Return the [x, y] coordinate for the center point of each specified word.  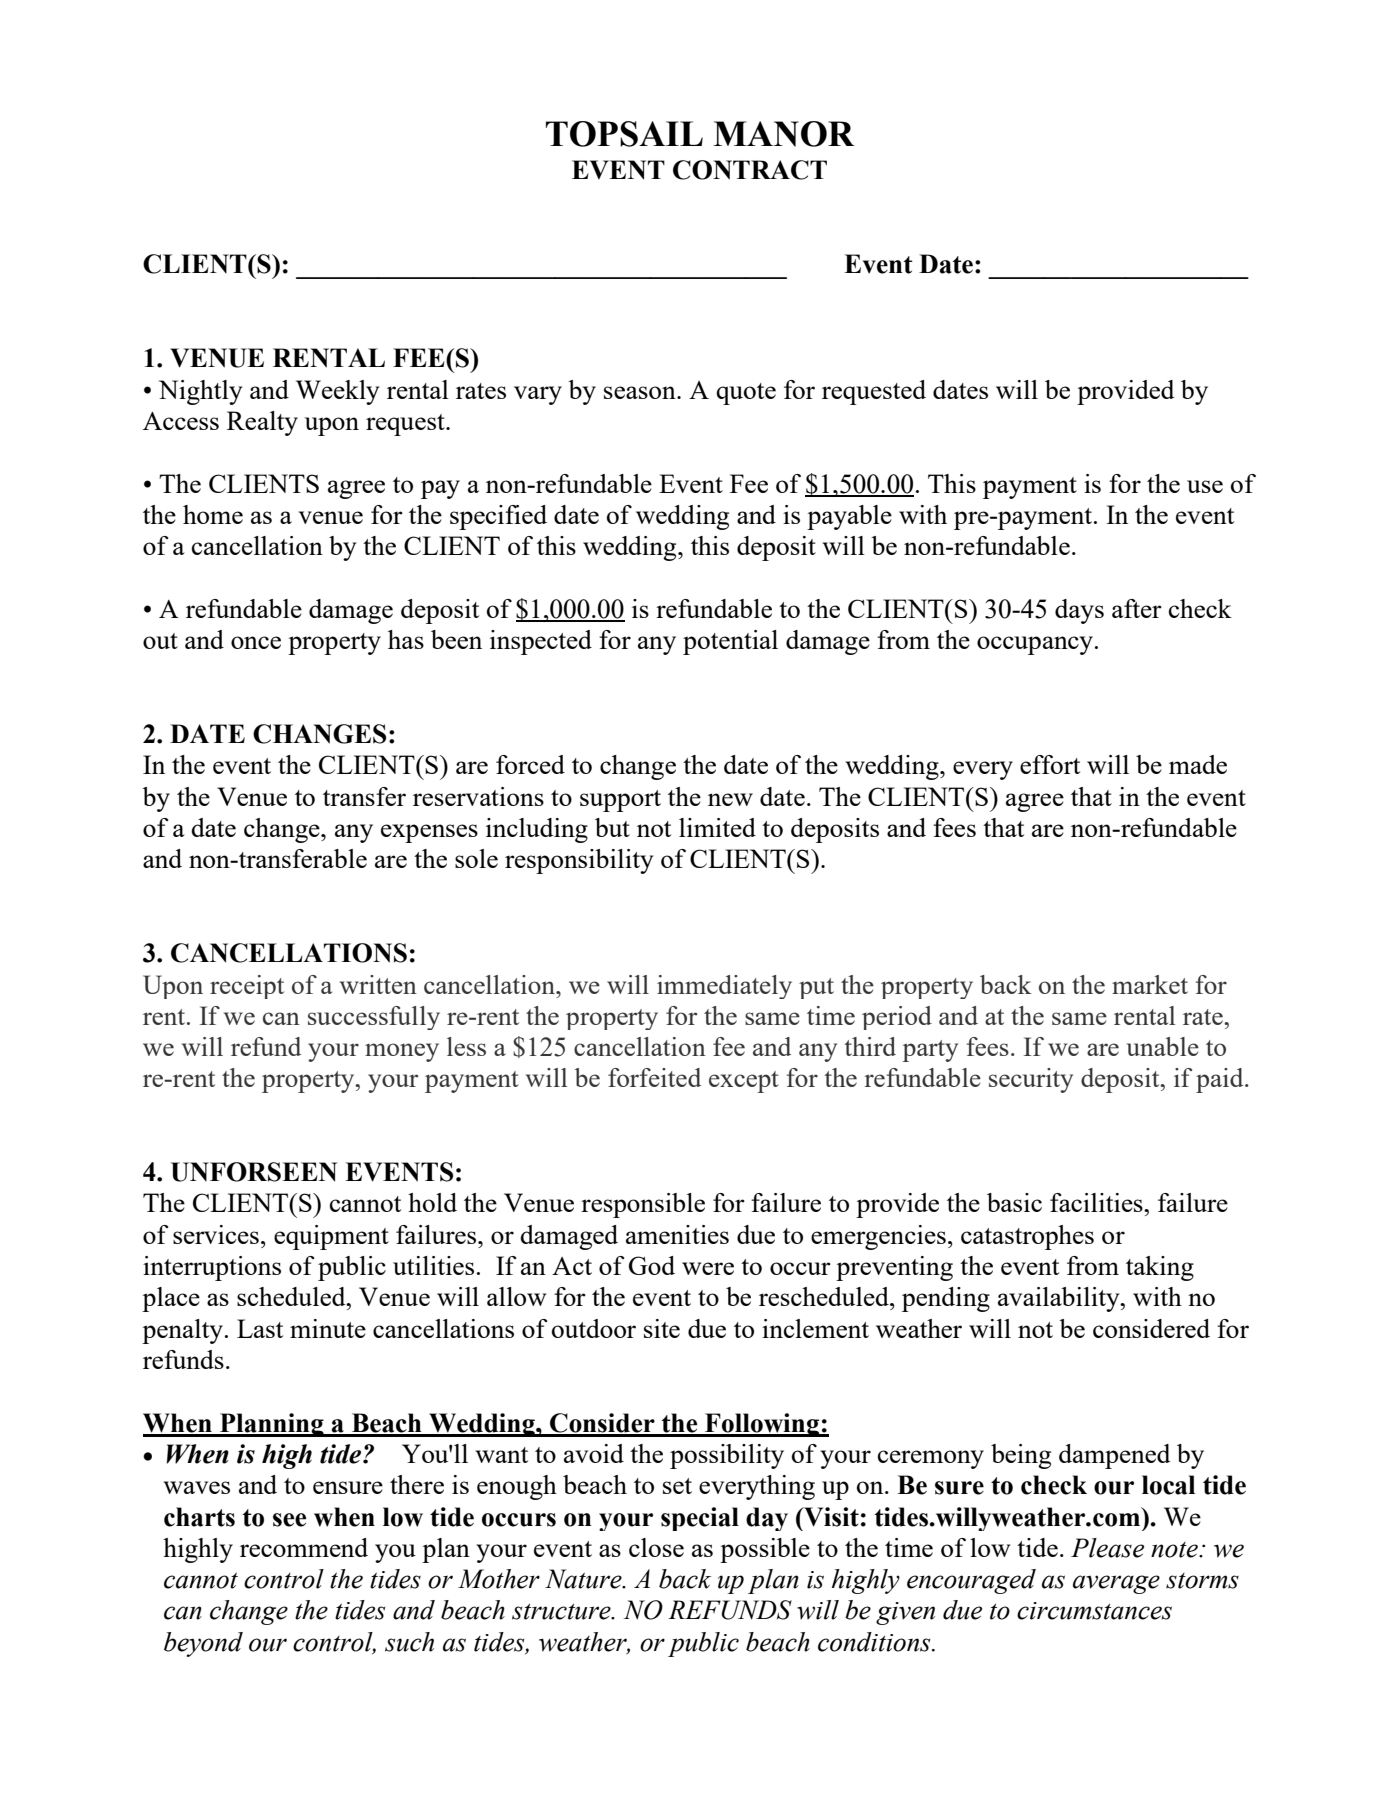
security [1031, 1080]
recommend [304, 1547]
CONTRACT [750, 170]
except [744, 1082]
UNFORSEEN [254, 1172]
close [656, 1547]
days [1079, 611]
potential [730, 642]
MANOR [783, 134]
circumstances [1094, 1611]
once [256, 642]
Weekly [337, 392]
